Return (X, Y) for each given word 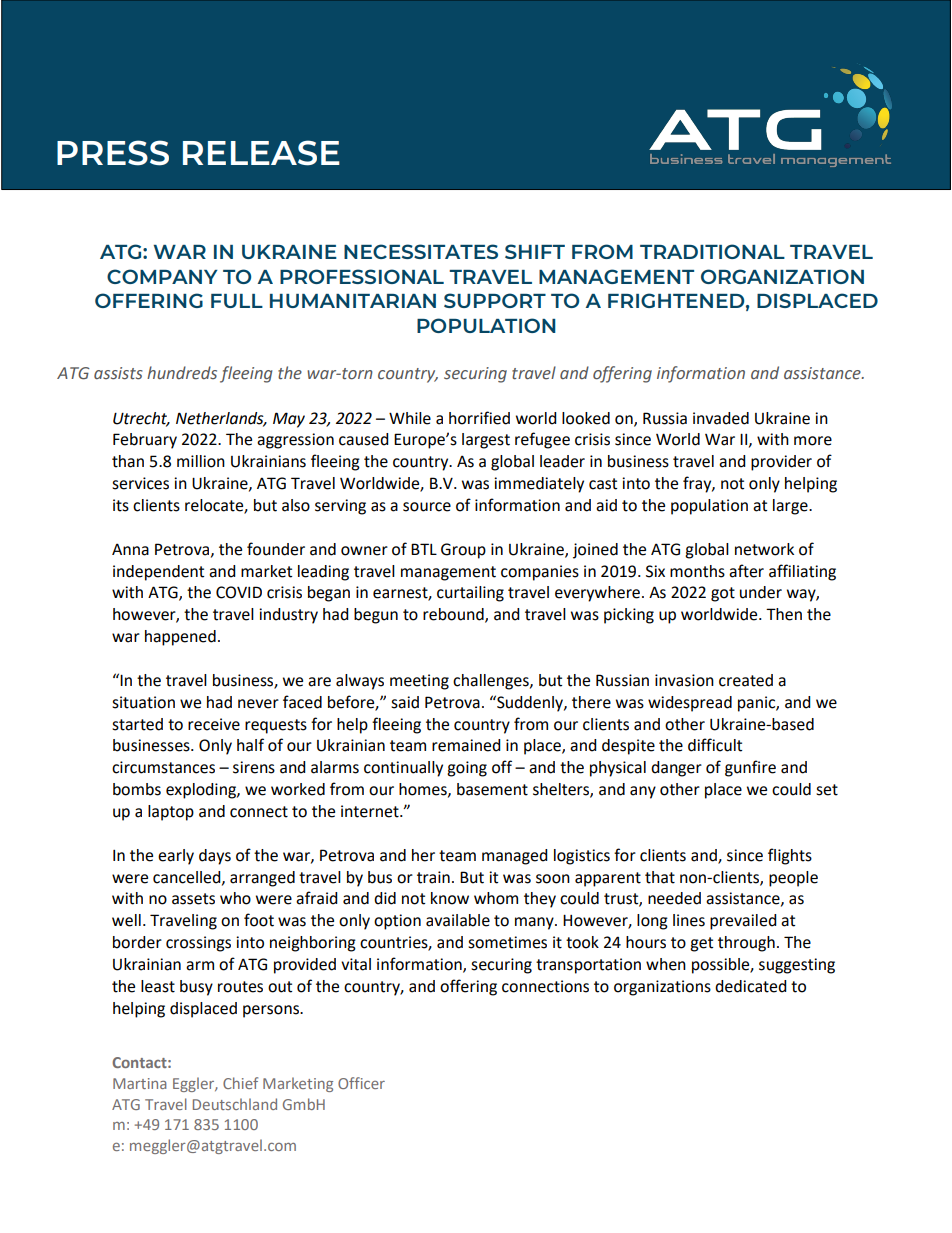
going (467, 769)
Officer (361, 1083)
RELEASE (261, 153)
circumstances (163, 767)
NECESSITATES (421, 251)
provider (781, 463)
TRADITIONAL (712, 251)
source (427, 507)
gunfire (750, 768)
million (201, 461)
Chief (240, 1083)
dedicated (751, 986)
